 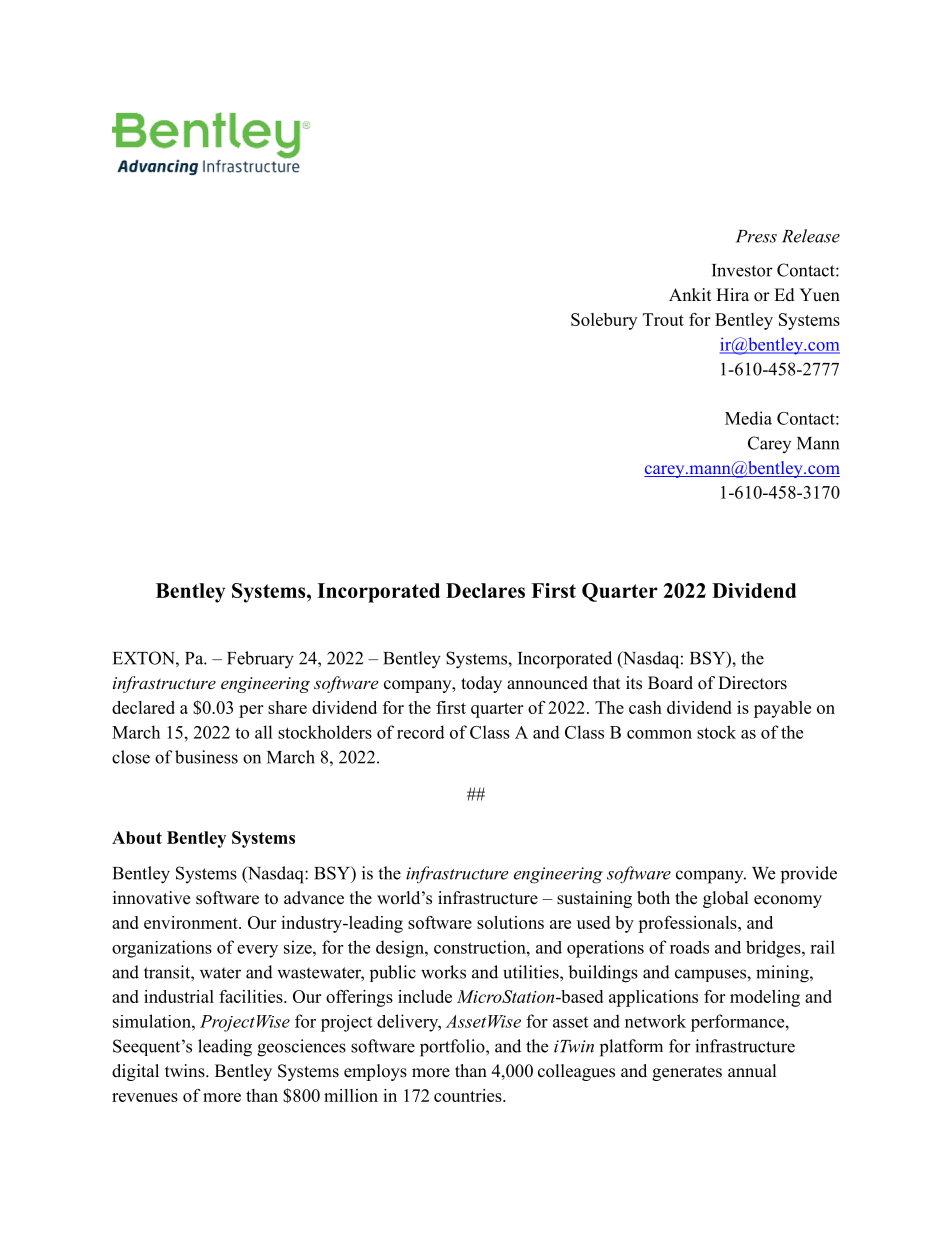 I want to click on Trout, so click(x=663, y=319).
